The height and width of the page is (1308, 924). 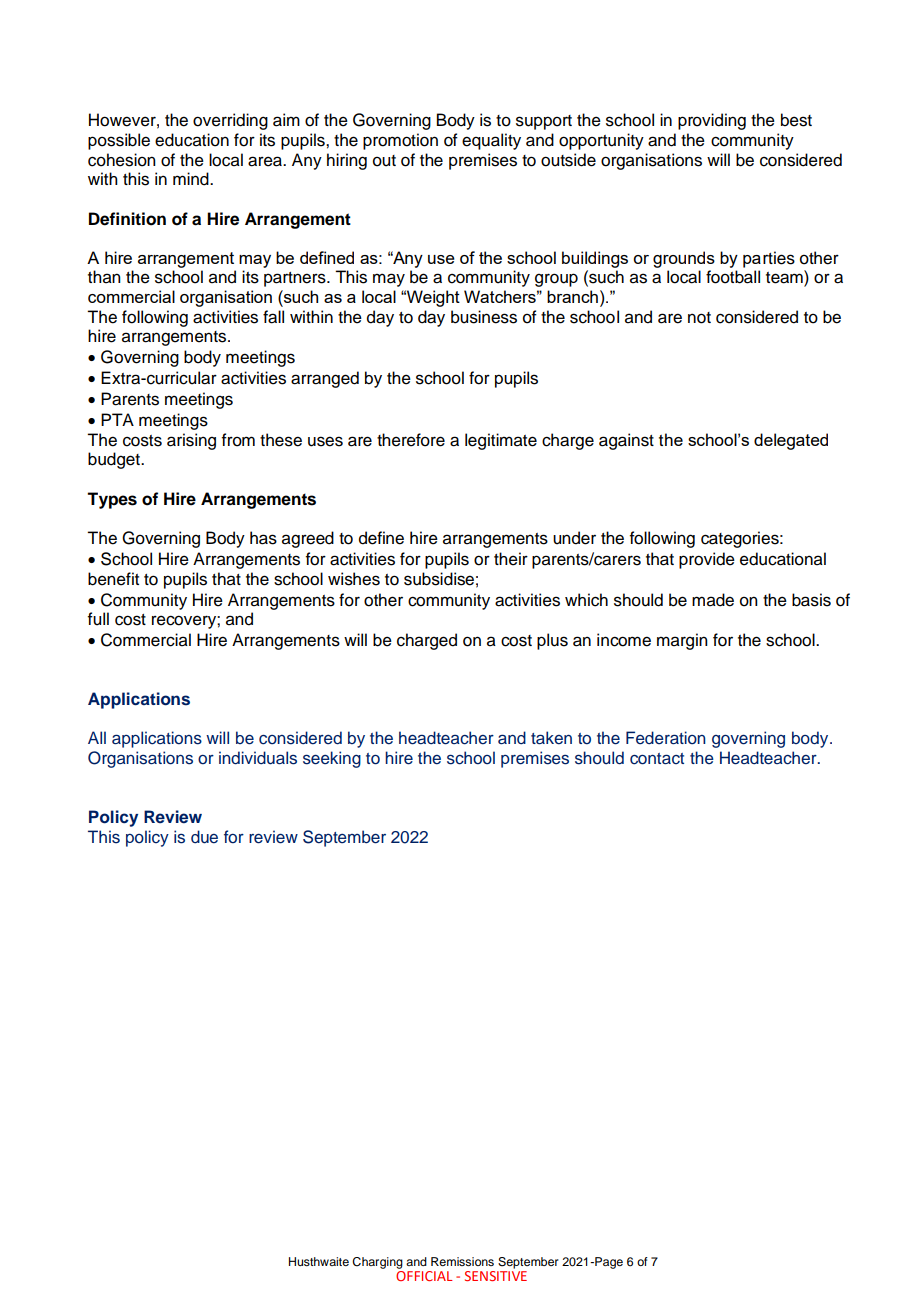 What do you see at coordinates (377, 1263) in the page?
I see `Charging` at bounding box center [377, 1263].
